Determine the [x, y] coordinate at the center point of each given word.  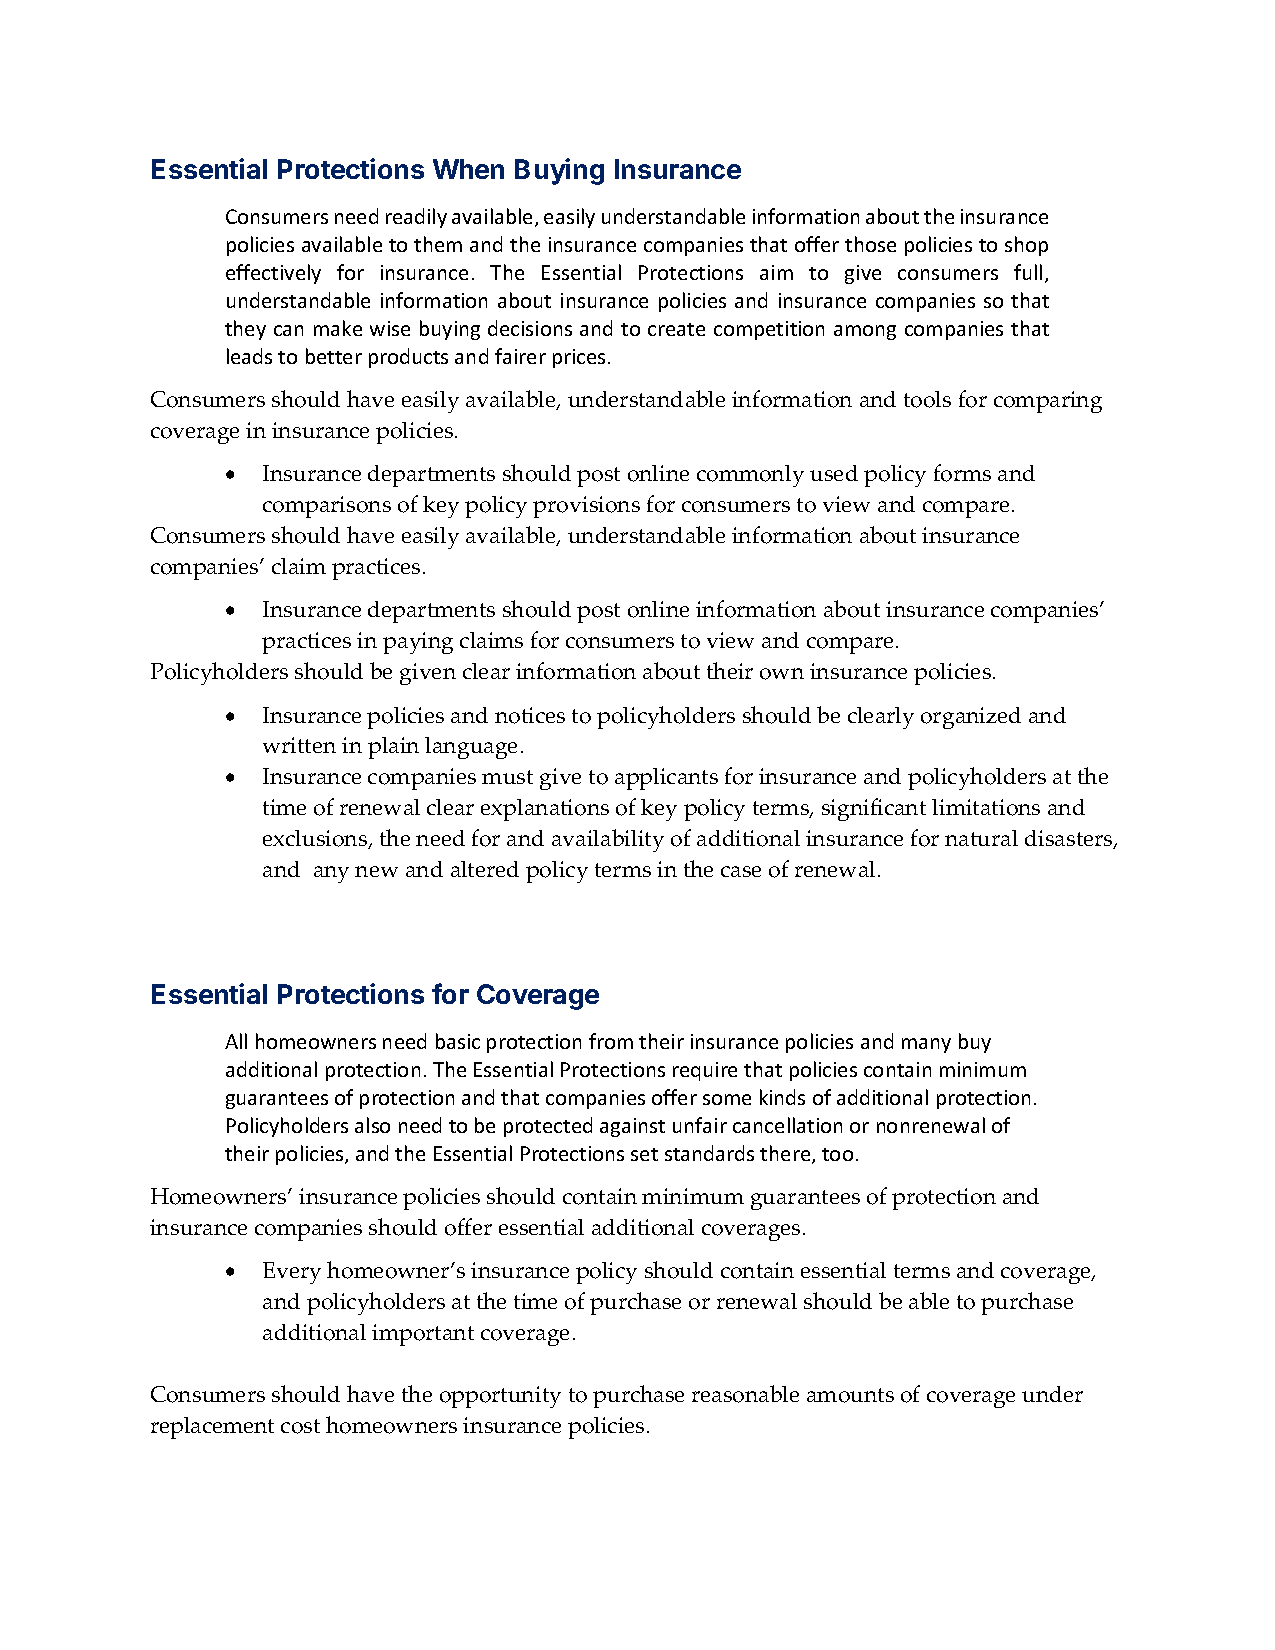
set [644, 1154]
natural [981, 838]
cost [300, 1426]
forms [962, 473]
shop [1026, 246]
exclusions [316, 839]
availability [608, 840]
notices [530, 715]
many [926, 1045]
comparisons [327, 507]
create [676, 329]
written [299, 745]
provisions [586, 507]
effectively [273, 274]
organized [971, 718]
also [372, 1125]
